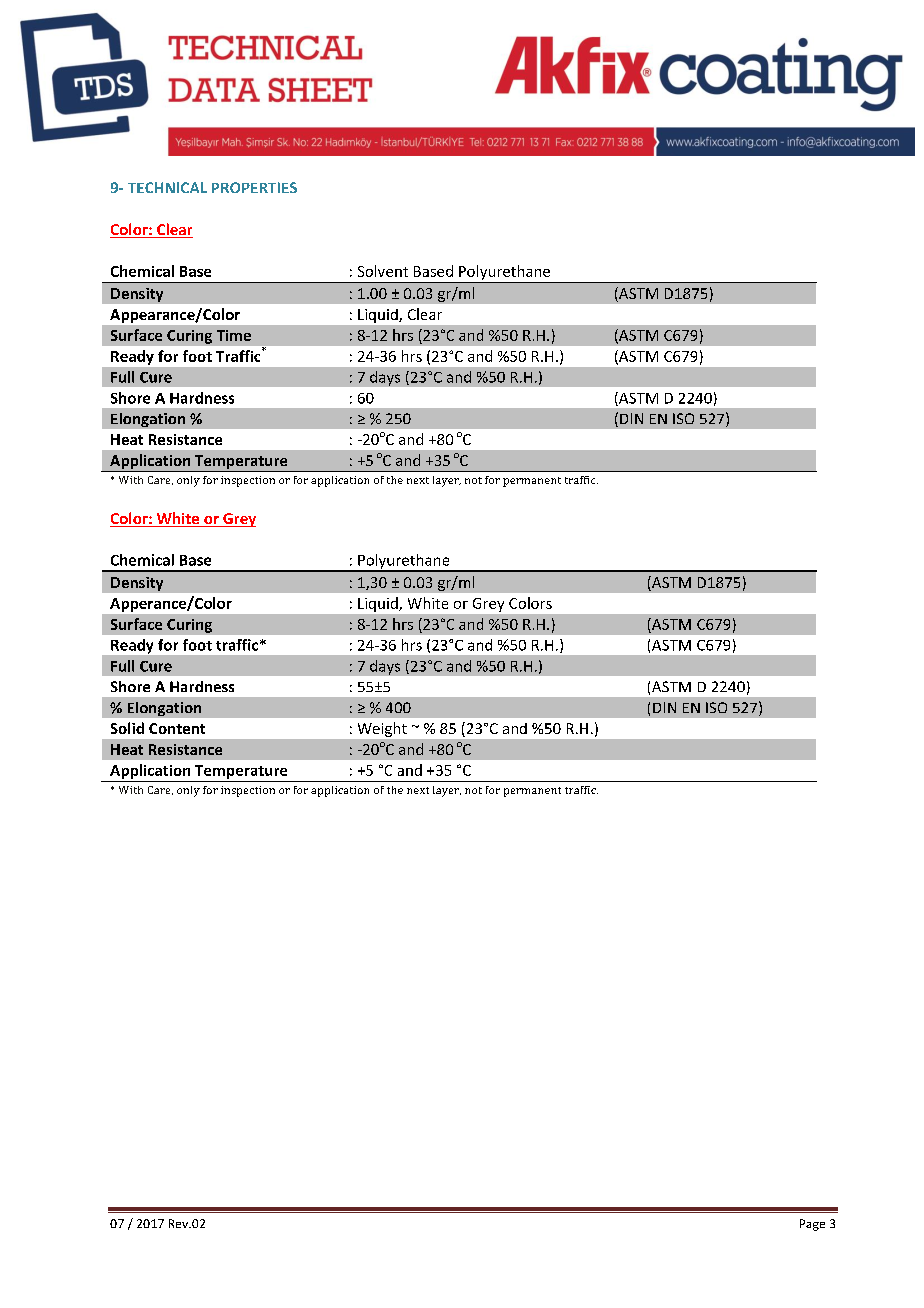 This screenshot has width=924, height=1308. Describe the element at coordinates (382, 729) in the screenshot. I see `Weight` at that location.
